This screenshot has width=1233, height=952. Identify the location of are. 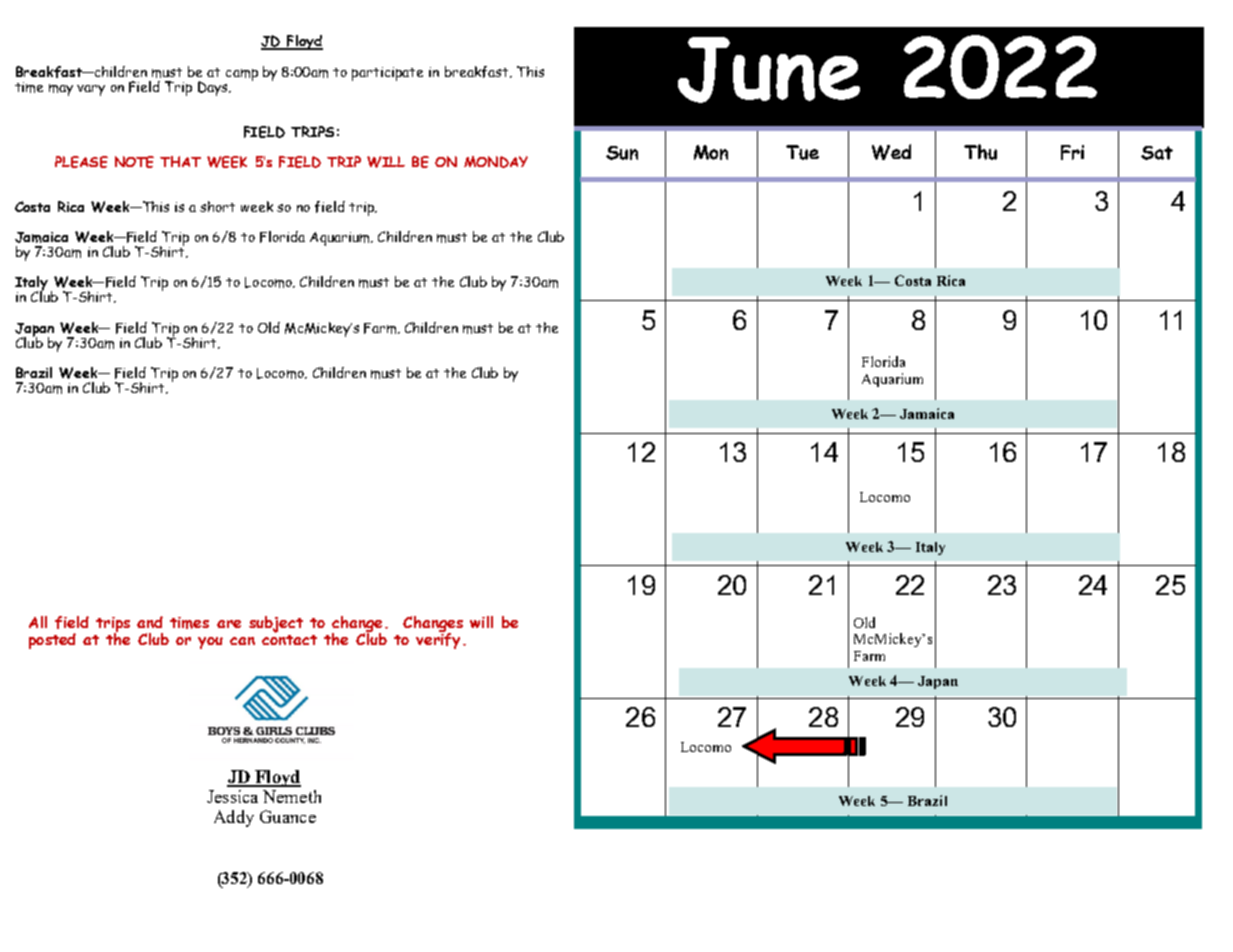
(229, 624).
